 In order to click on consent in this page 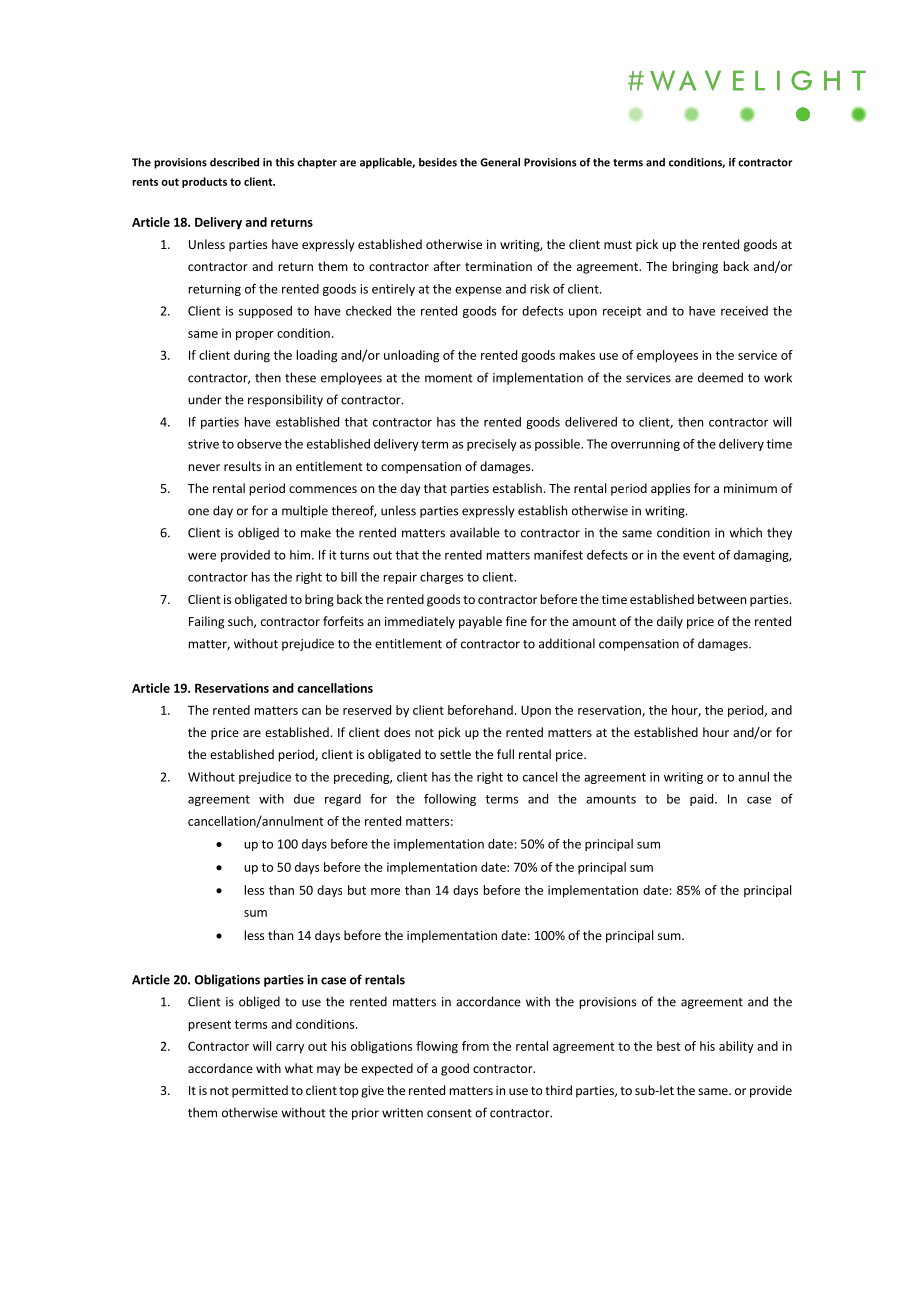, I will do `click(449, 1113)`.
